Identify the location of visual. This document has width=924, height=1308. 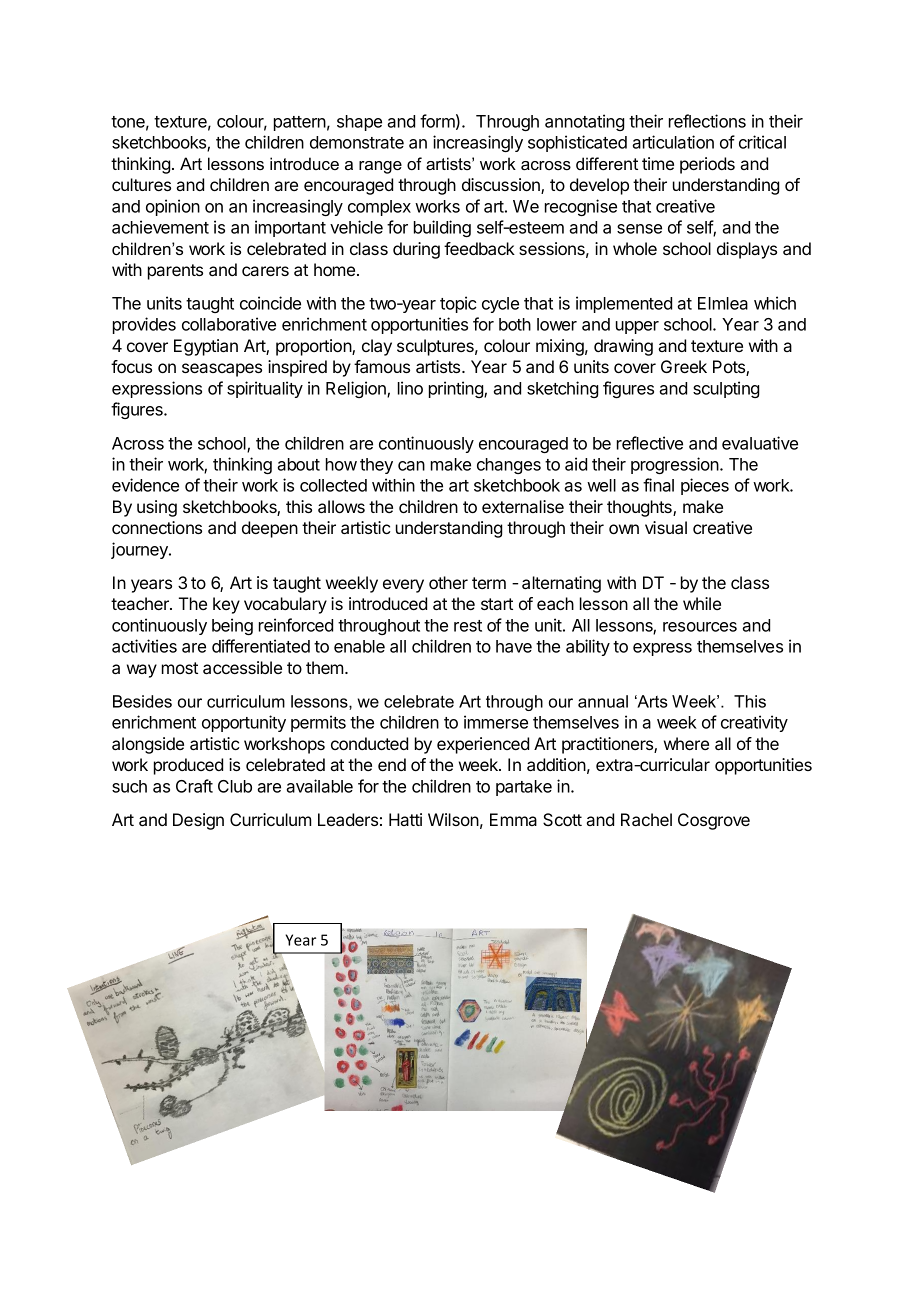
(666, 527).
